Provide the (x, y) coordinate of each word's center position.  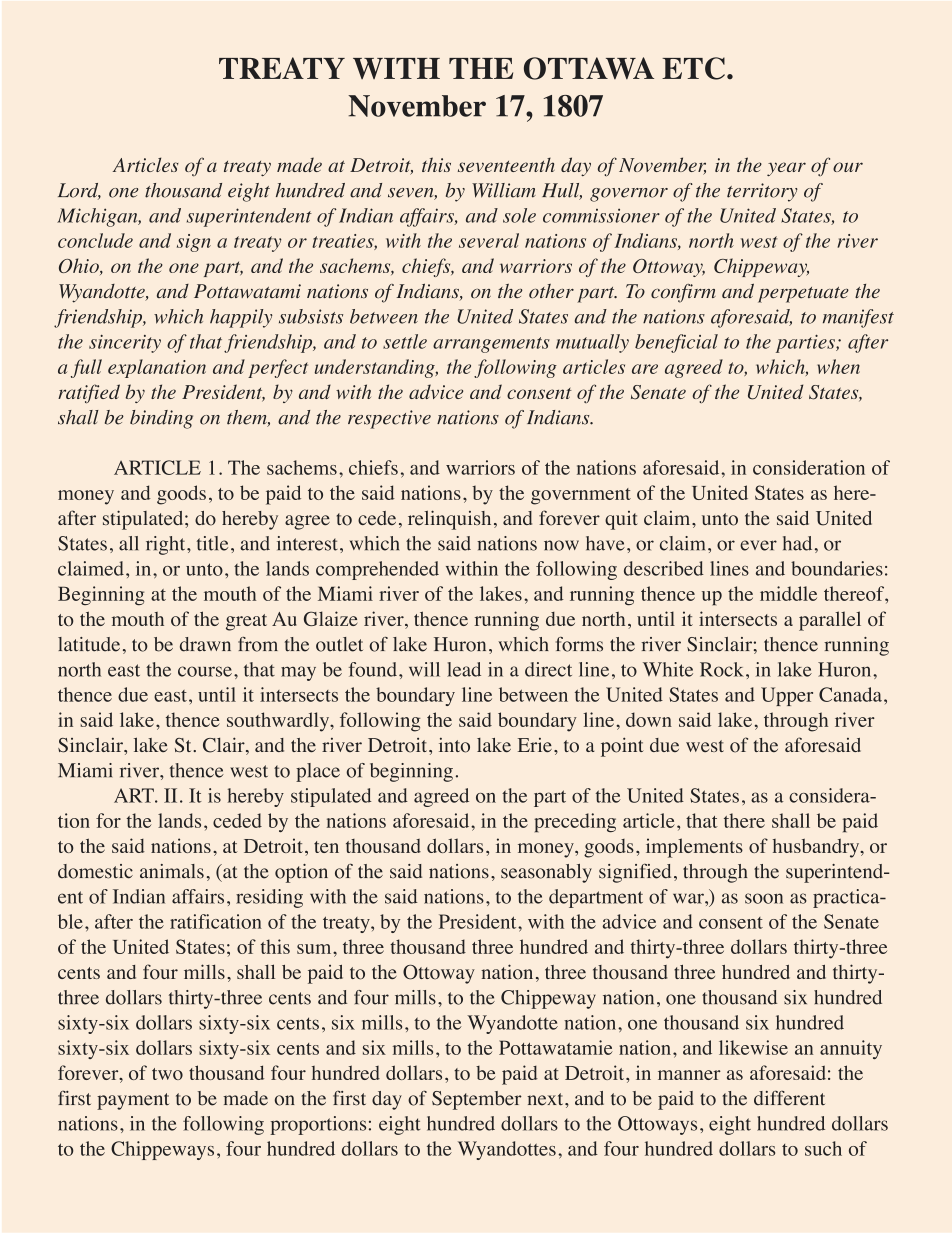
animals (172, 871)
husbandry (817, 848)
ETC (693, 68)
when (838, 366)
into (454, 745)
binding (161, 419)
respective (389, 419)
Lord (79, 191)
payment (133, 1101)
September (477, 1100)
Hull (562, 191)
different (789, 1098)
